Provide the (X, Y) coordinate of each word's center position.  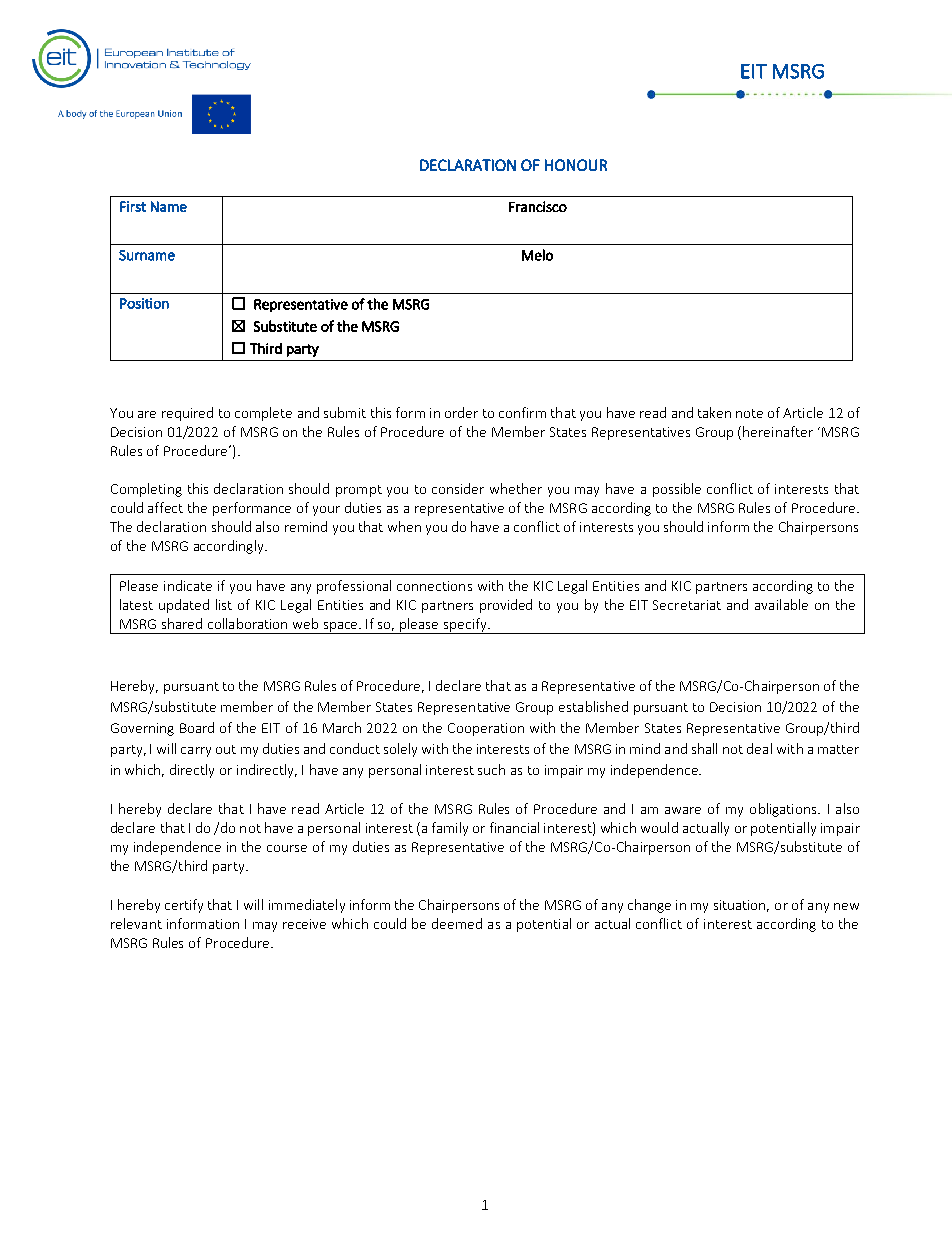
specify (465, 626)
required (187, 414)
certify (184, 906)
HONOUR (576, 165)
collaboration (247, 623)
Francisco (538, 206)
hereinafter (778, 431)
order (461, 412)
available (781, 604)
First (133, 206)
